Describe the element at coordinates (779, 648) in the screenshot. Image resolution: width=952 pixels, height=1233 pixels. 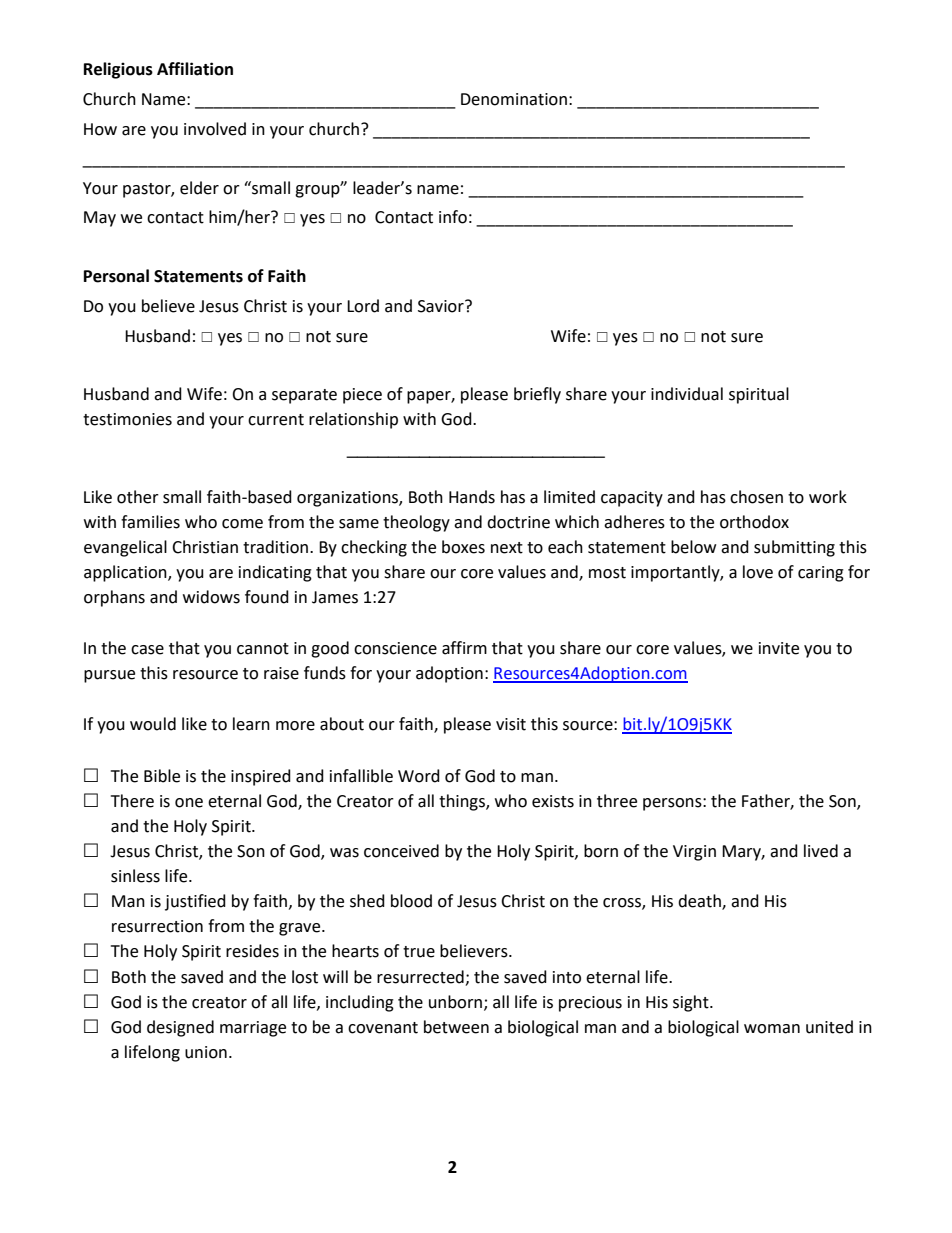
I see `invite` at that location.
